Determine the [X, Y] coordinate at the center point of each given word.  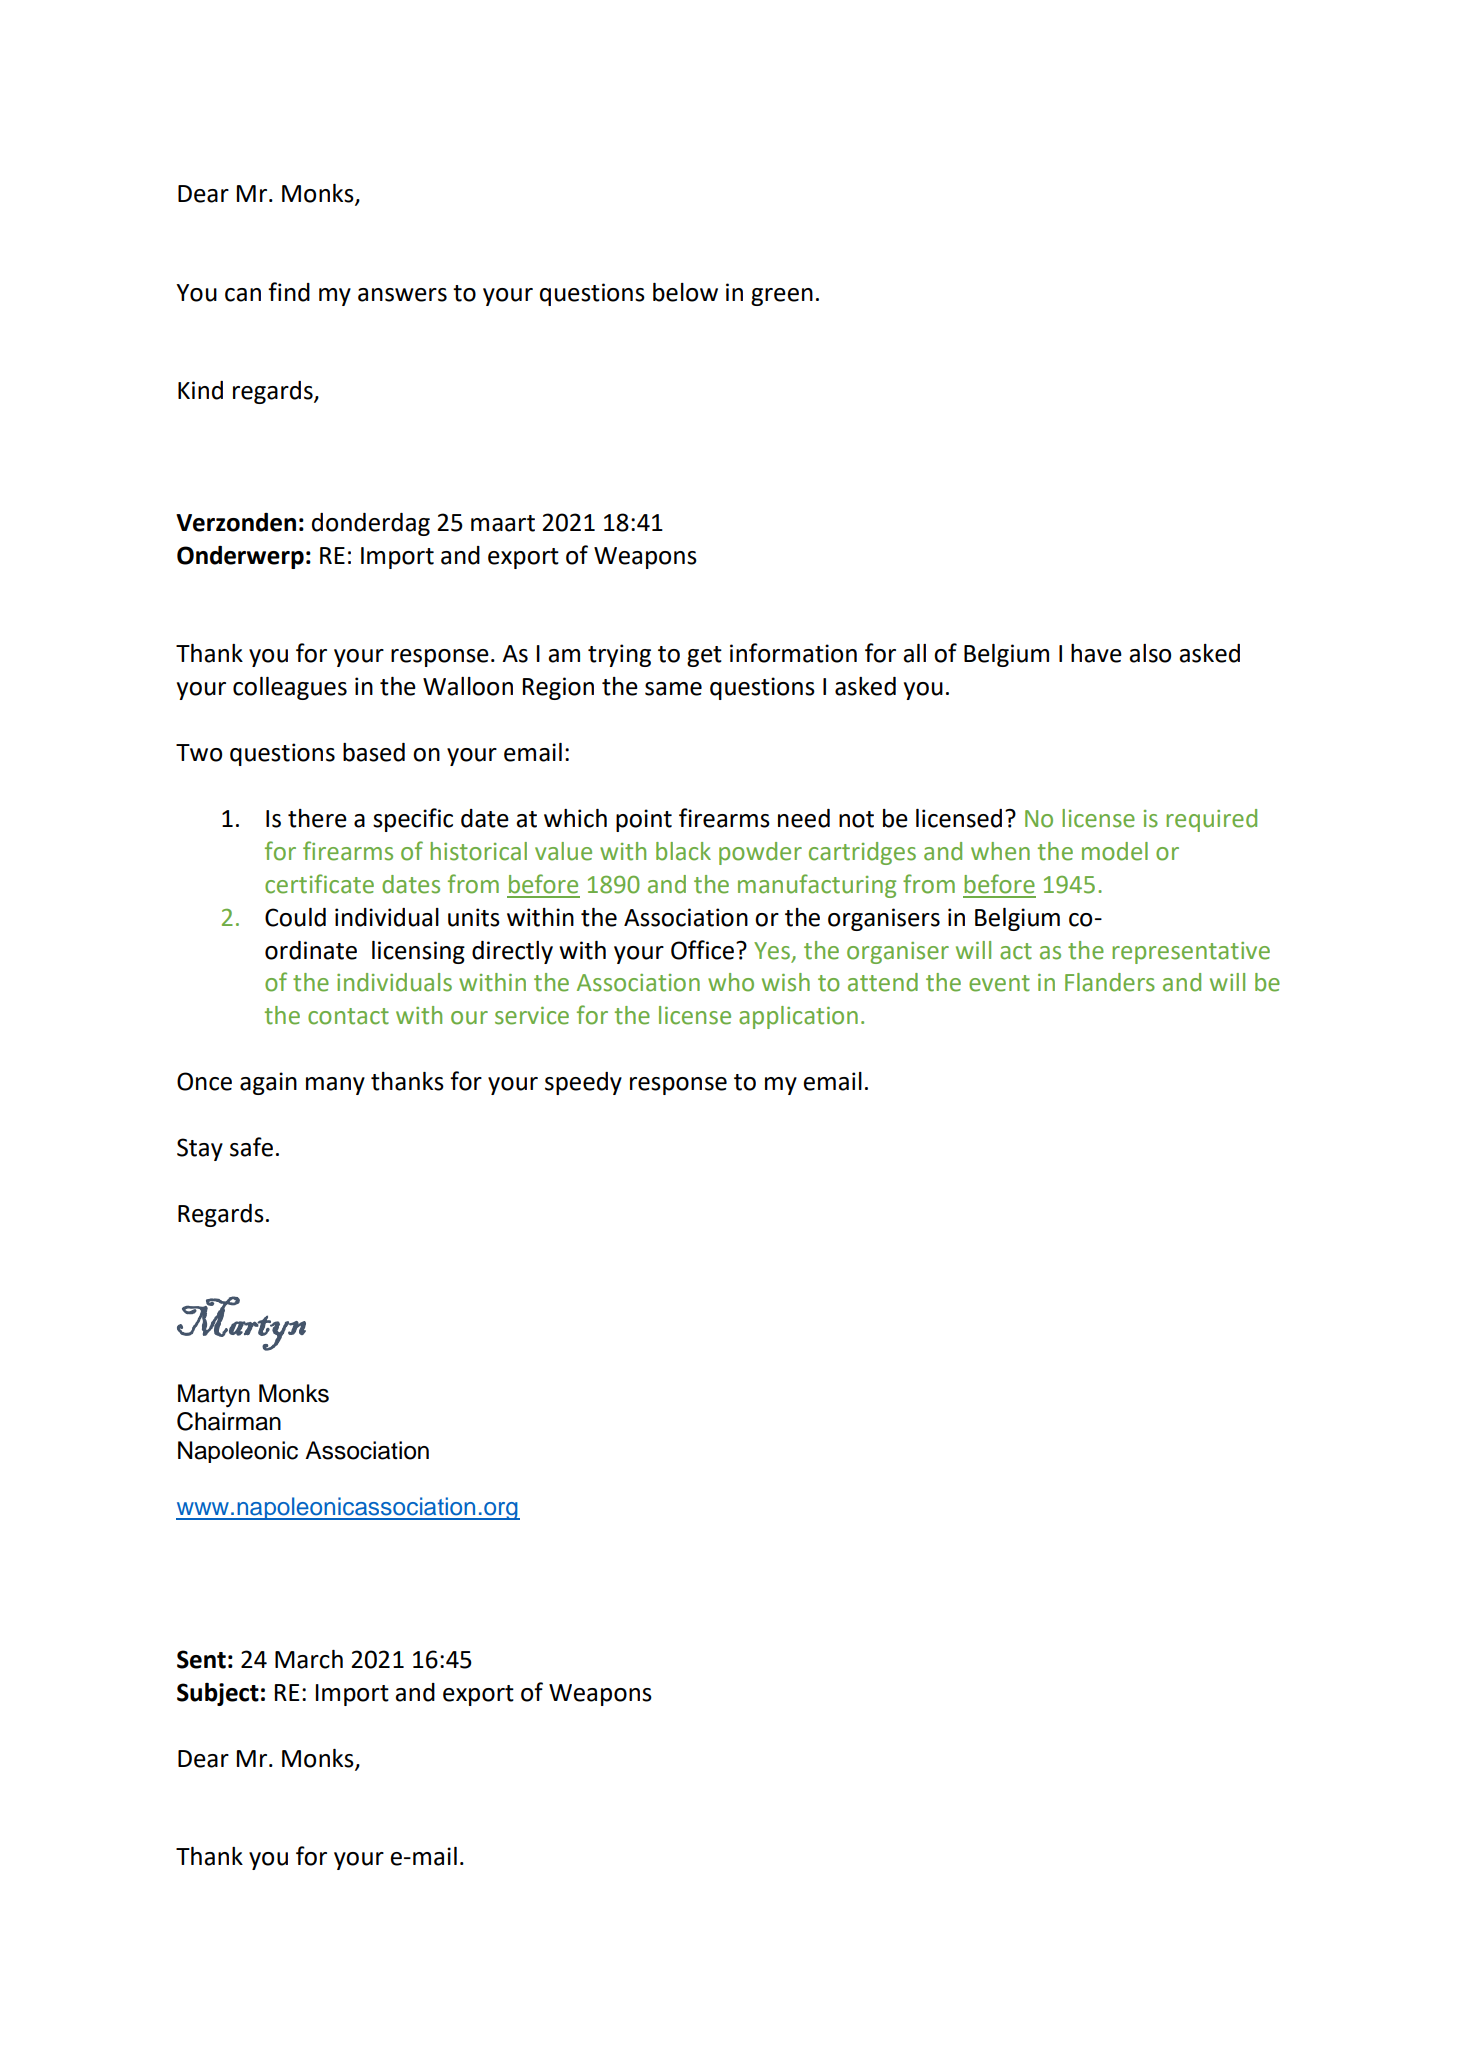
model [1115, 851]
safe [251, 1147]
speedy [583, 1083]
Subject [218, 1694]
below [685, 292]
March [309, 1659]
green [782, 297]
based [374, 752]
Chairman [229, 1421]
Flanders [1110, 982]
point [644, 820]
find [289, 292]
